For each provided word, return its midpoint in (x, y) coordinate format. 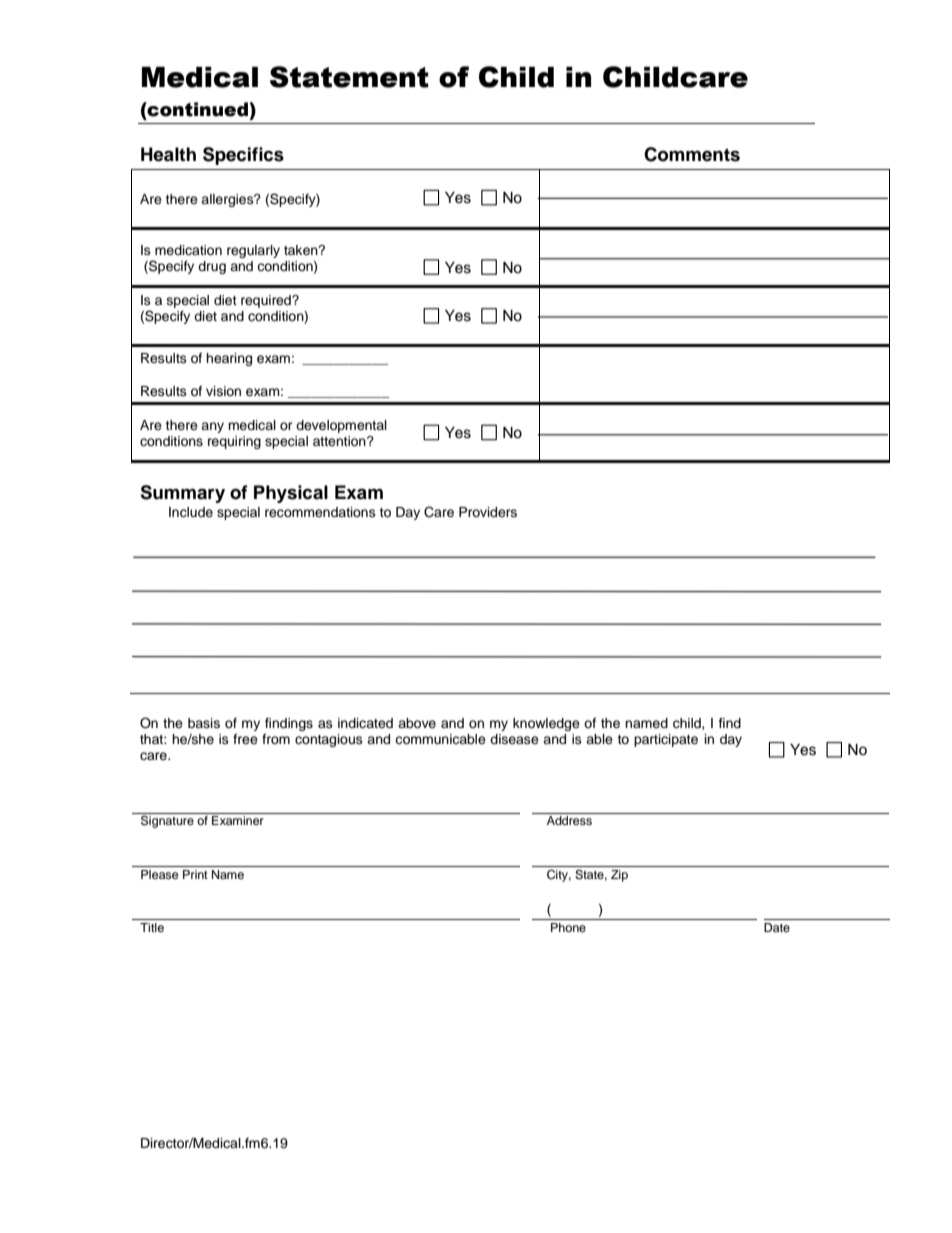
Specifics (243, 156)
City (559, 876)
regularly (253, 251)
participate (666, 740)
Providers (488, 512)
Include (191, 512)
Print (195, 874)
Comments (692, 154)
